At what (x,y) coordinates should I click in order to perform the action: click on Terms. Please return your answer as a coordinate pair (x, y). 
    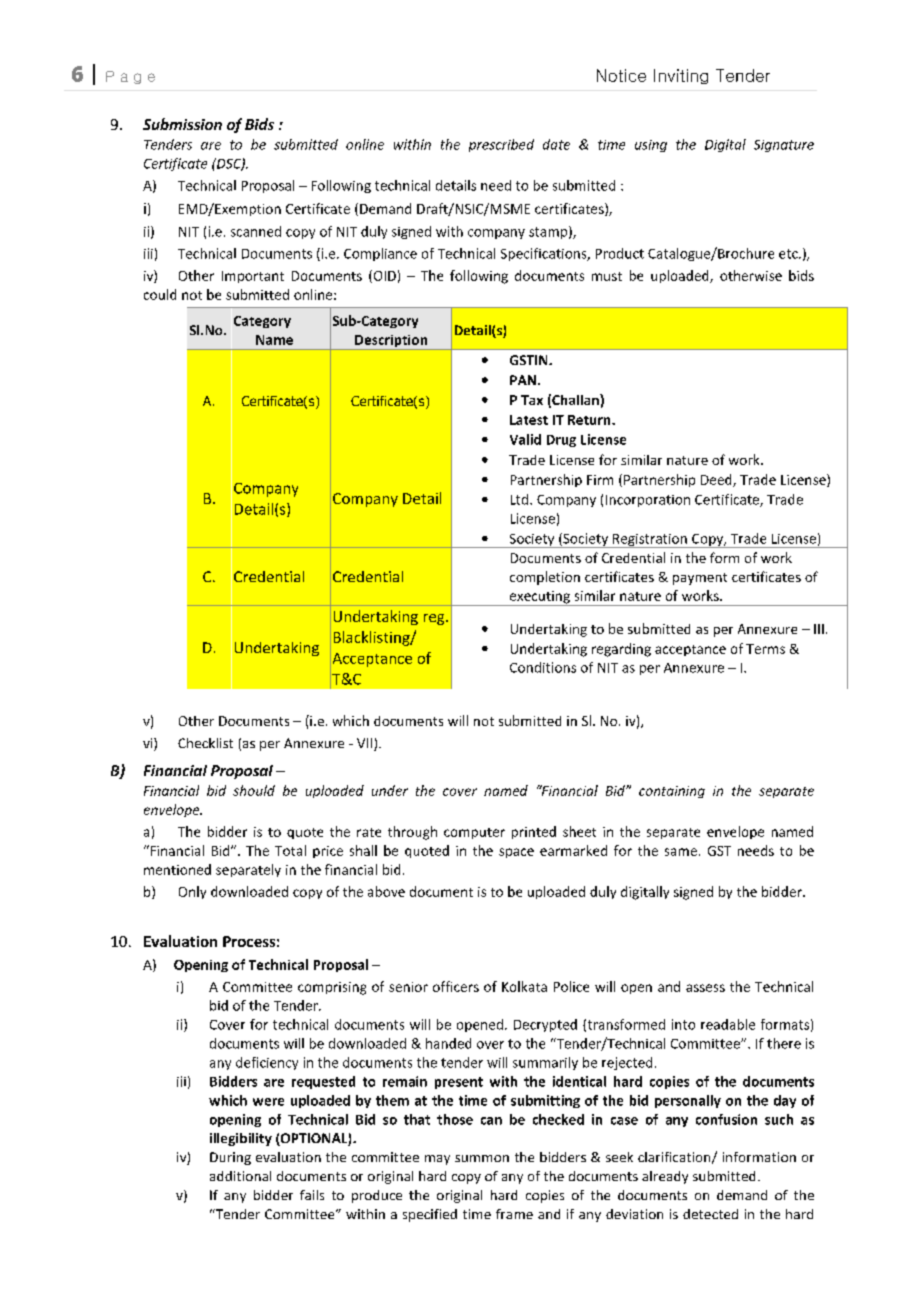
    Looking at the image, I should click on (765, 649).
